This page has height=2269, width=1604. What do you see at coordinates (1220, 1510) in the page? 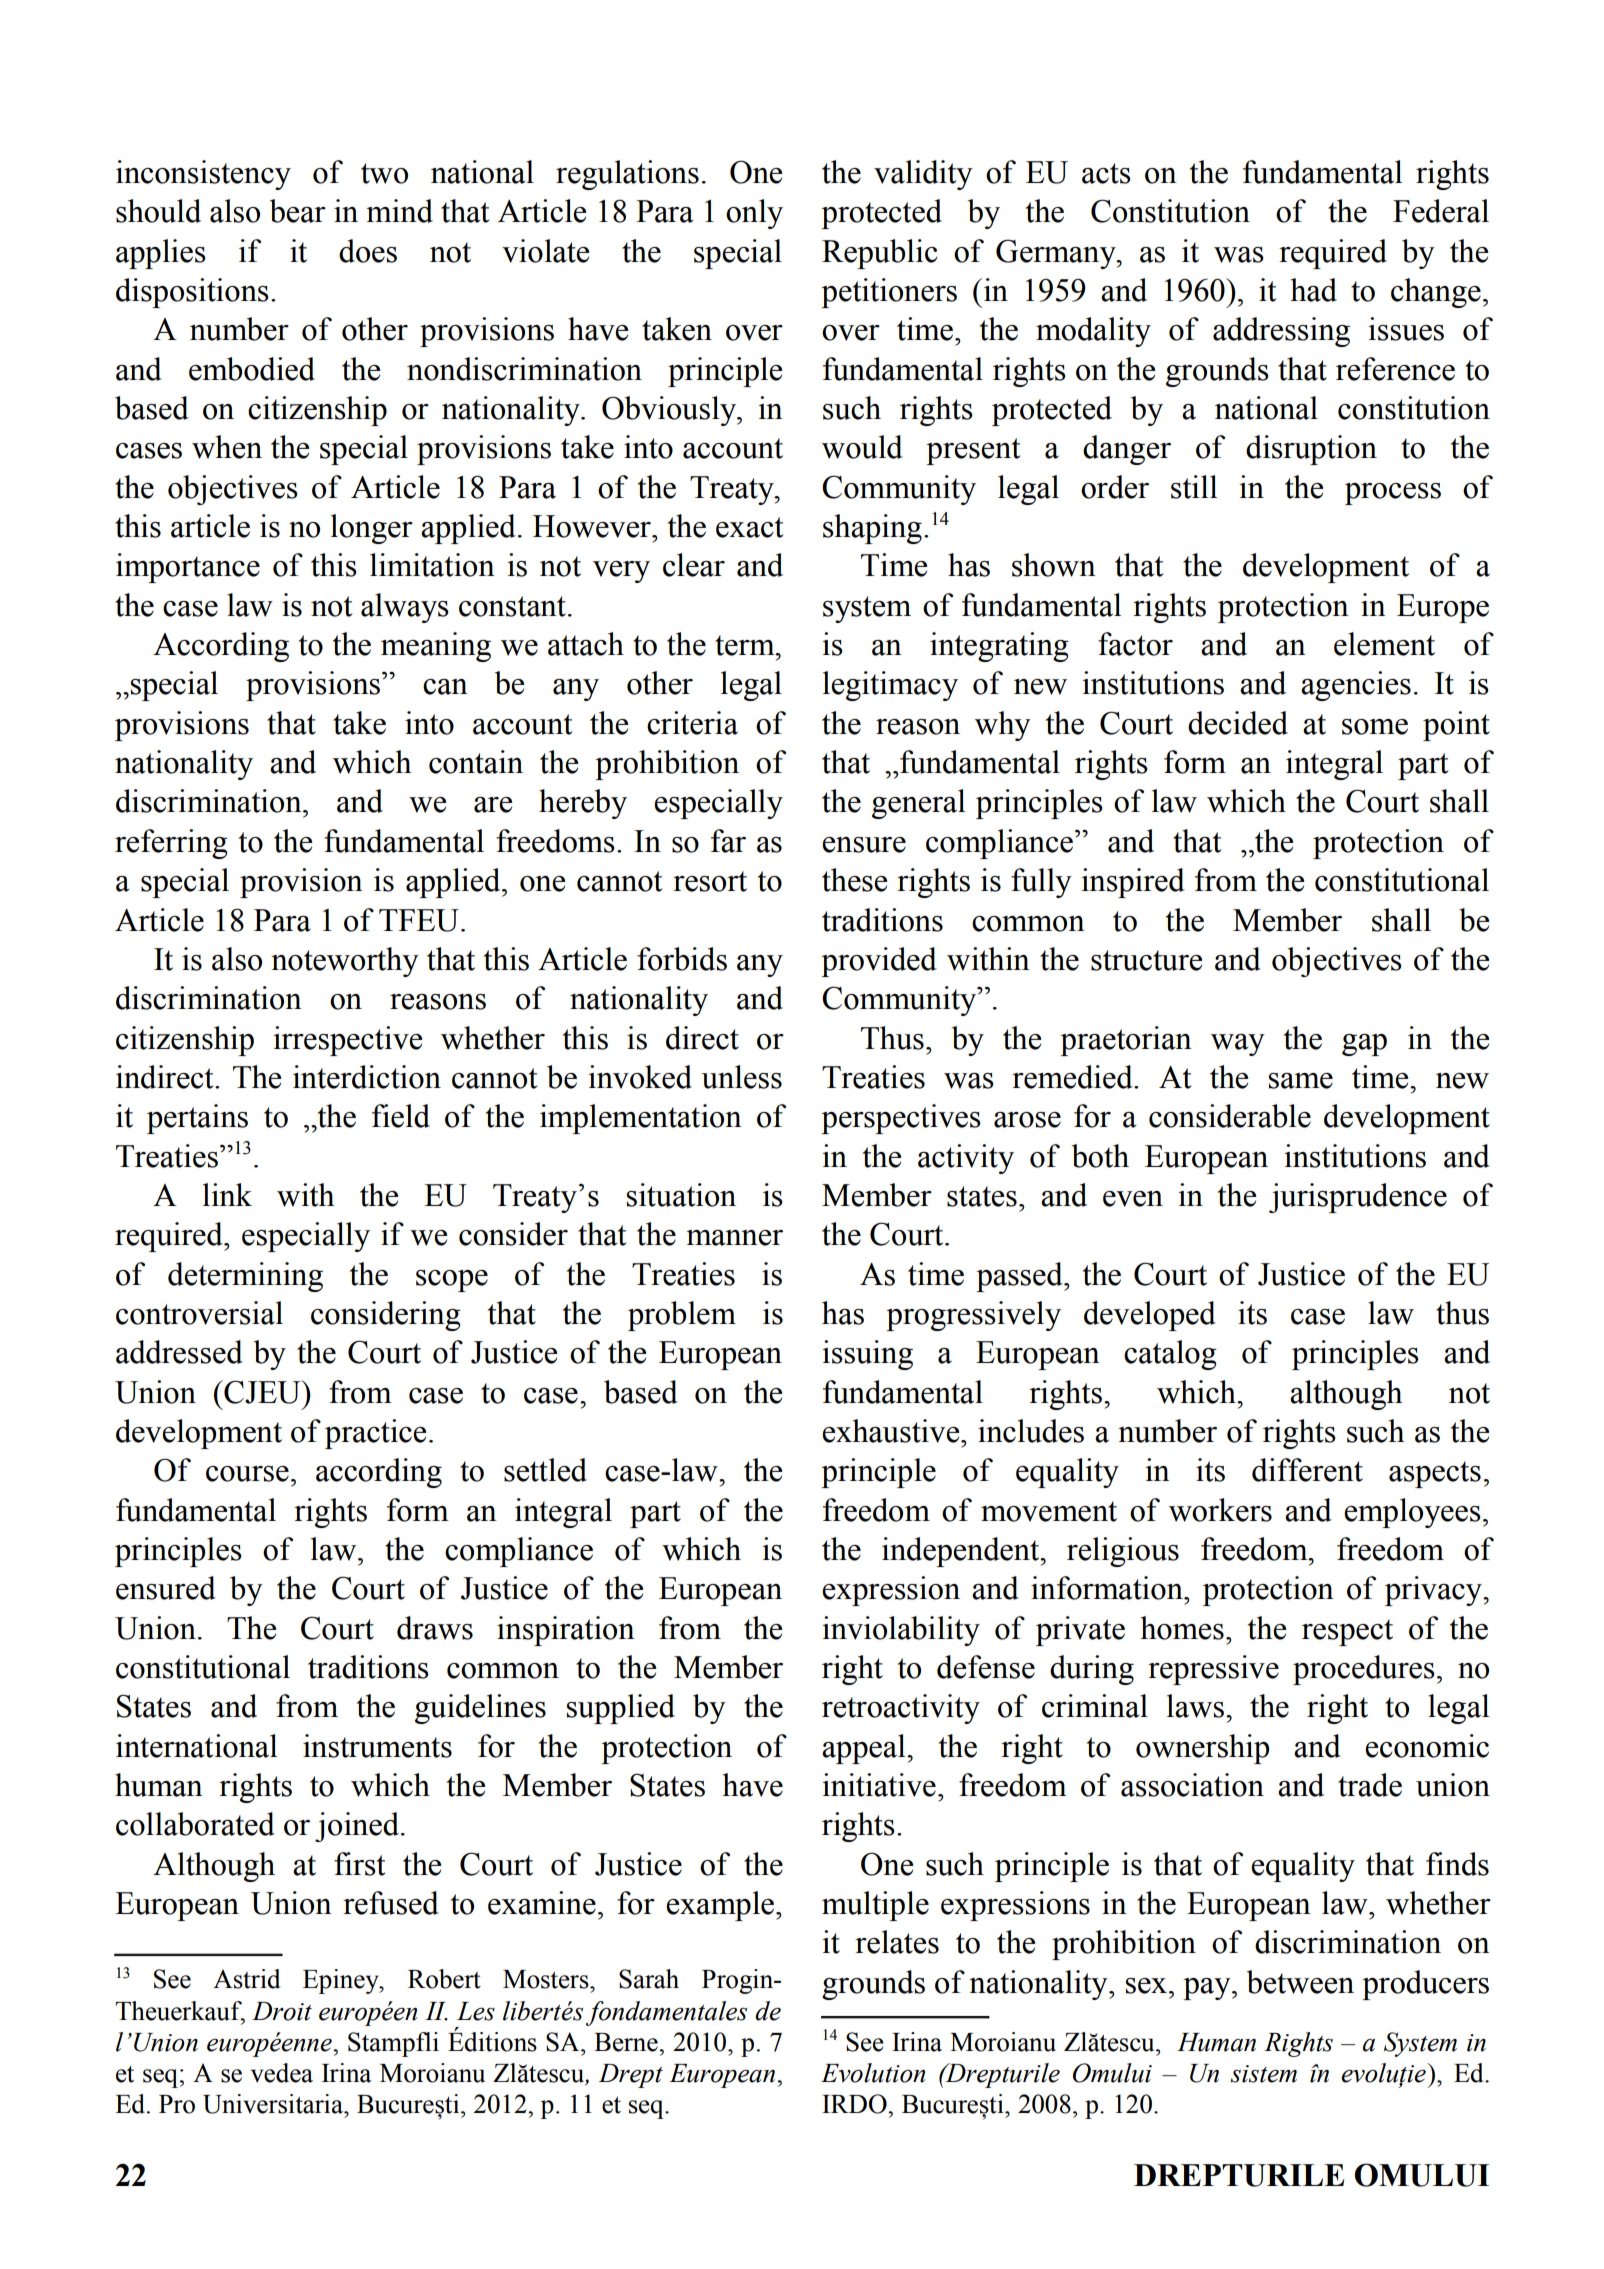
I see `workers` at bounding box center [1220, 1510].
